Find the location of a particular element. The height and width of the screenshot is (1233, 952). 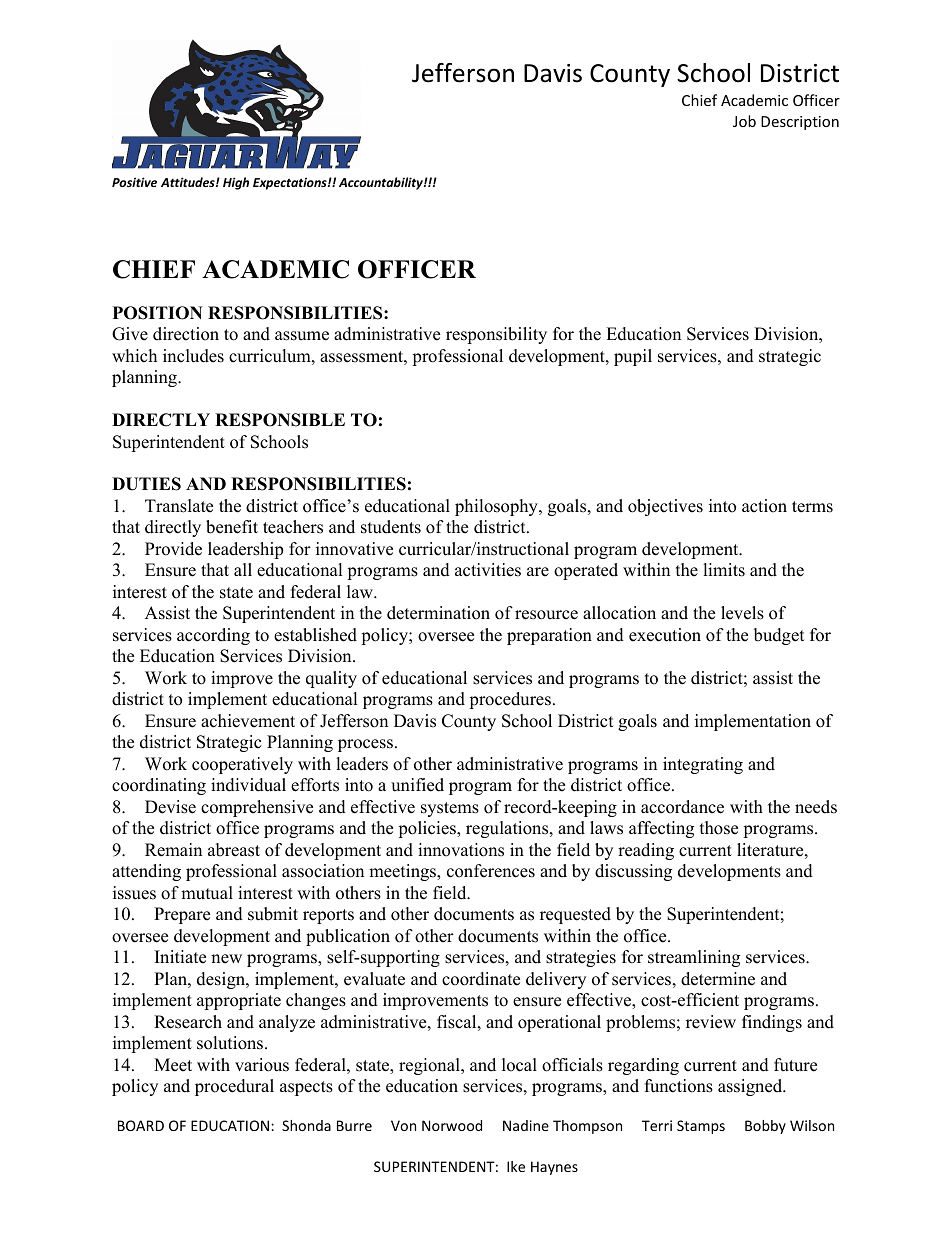

according is located at coordinates (213, 636).
